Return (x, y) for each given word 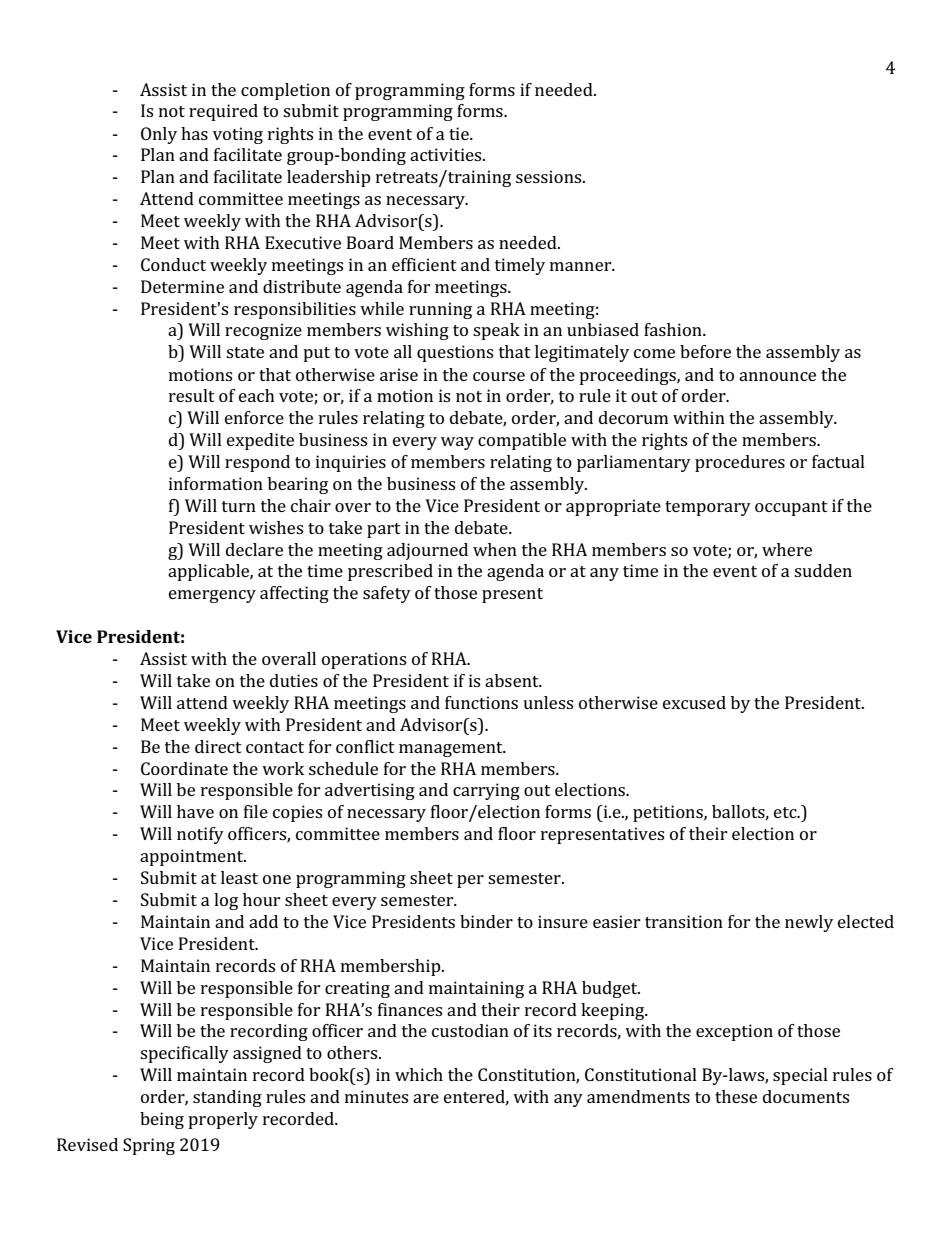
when (495, 549)
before (705, 351)
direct (218, 746)
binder (486, 921)
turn (239, 506)
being (162, 1120)
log (226, 901)
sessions (550, 176)
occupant (791, 508)
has (194, 133)
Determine (182, 286)
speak (496, 331)
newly (809, 923)
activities (447, 154)
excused (694, 702)
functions (481, 702)
